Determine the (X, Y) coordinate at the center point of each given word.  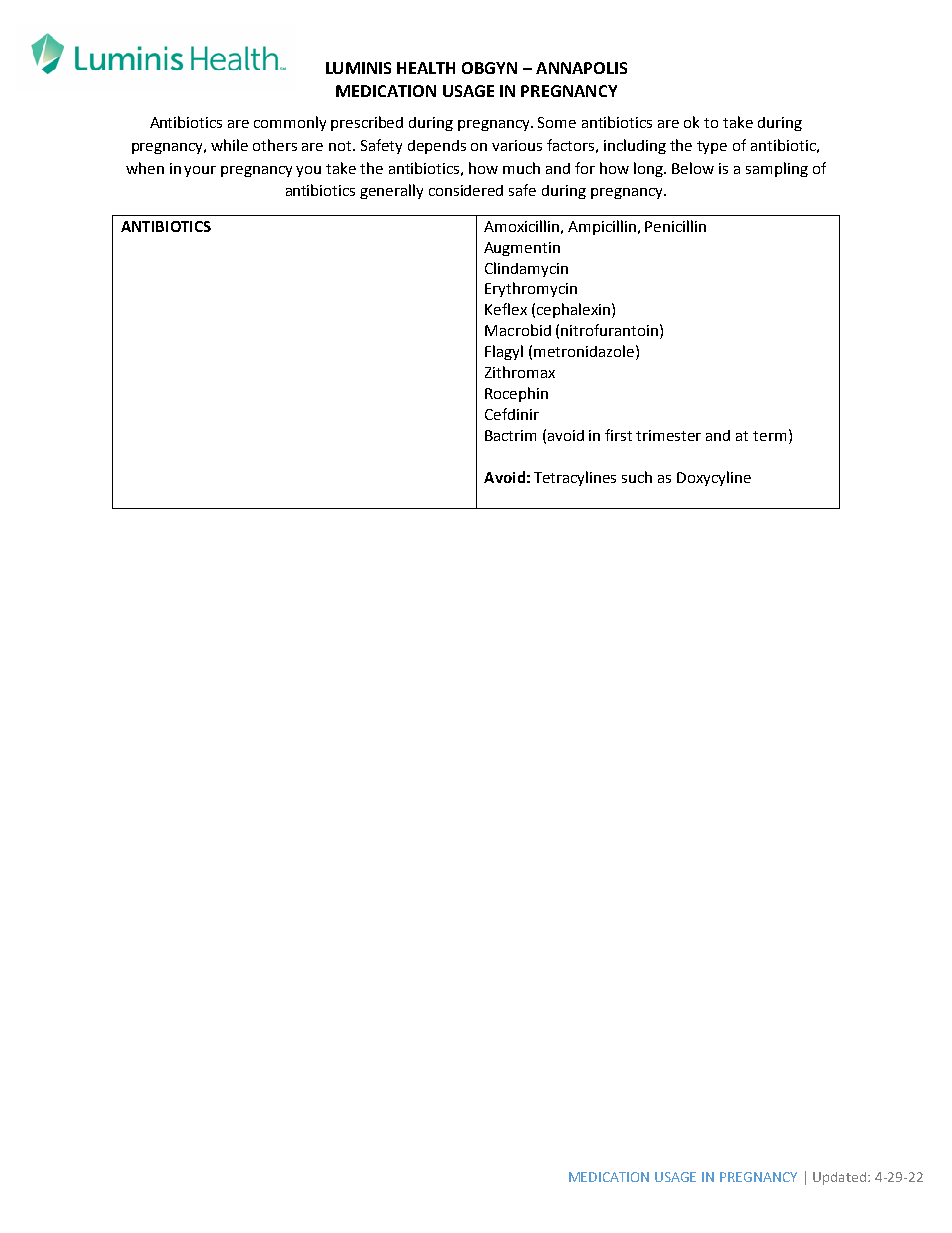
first (618, 435)
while (229, 145)
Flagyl (504, 352)
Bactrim (510, 435)
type (712, 147)
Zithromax (520, 372)
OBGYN (489, 68)
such (637, 477)
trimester (668, 435)
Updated (839, 1178)
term (769, 436)
